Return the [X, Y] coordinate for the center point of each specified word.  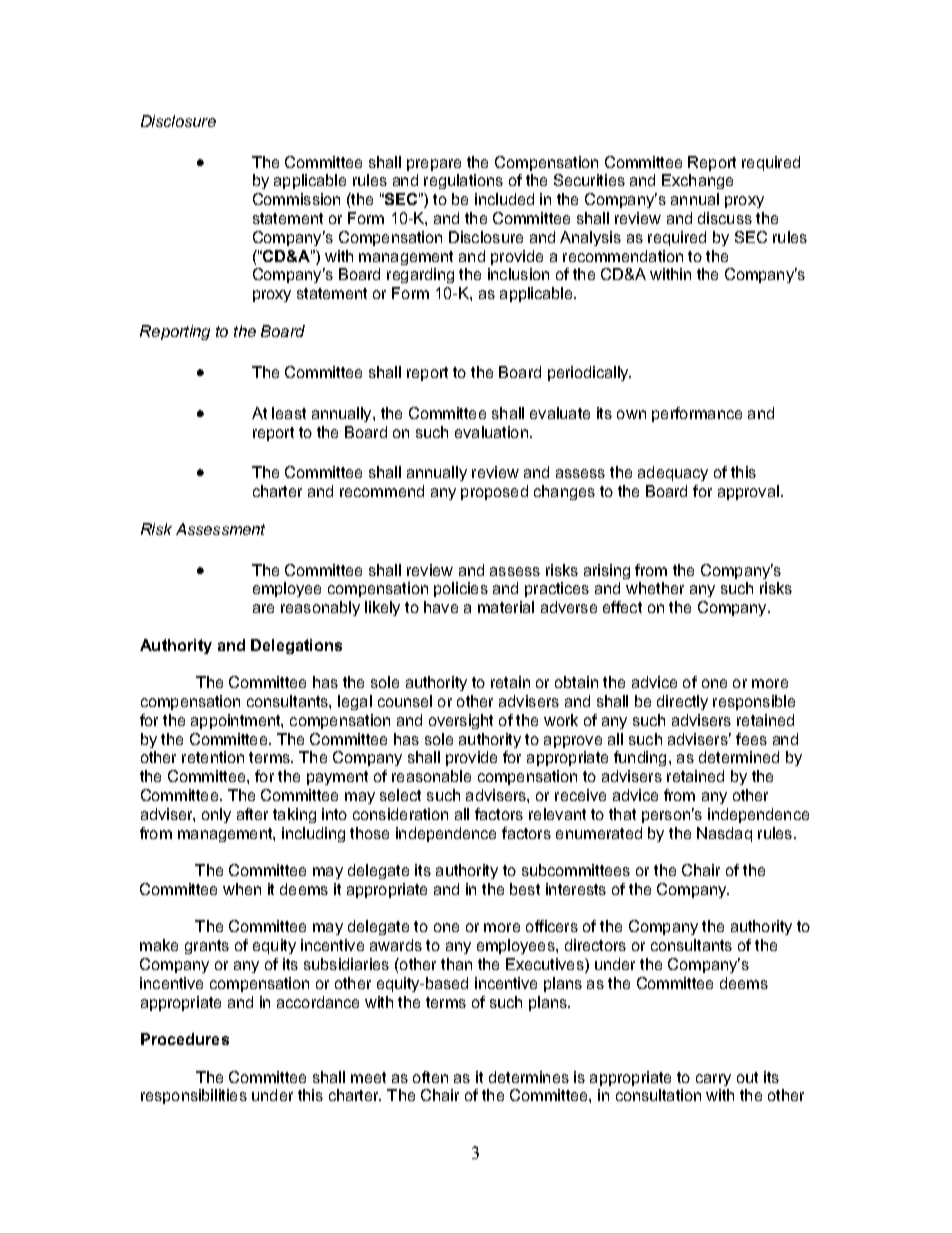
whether [655, 588]
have [441, 607]
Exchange [697, 181]
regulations [463, 181]
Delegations [296, 646]
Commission [296, 199]
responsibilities [194, 1096]
